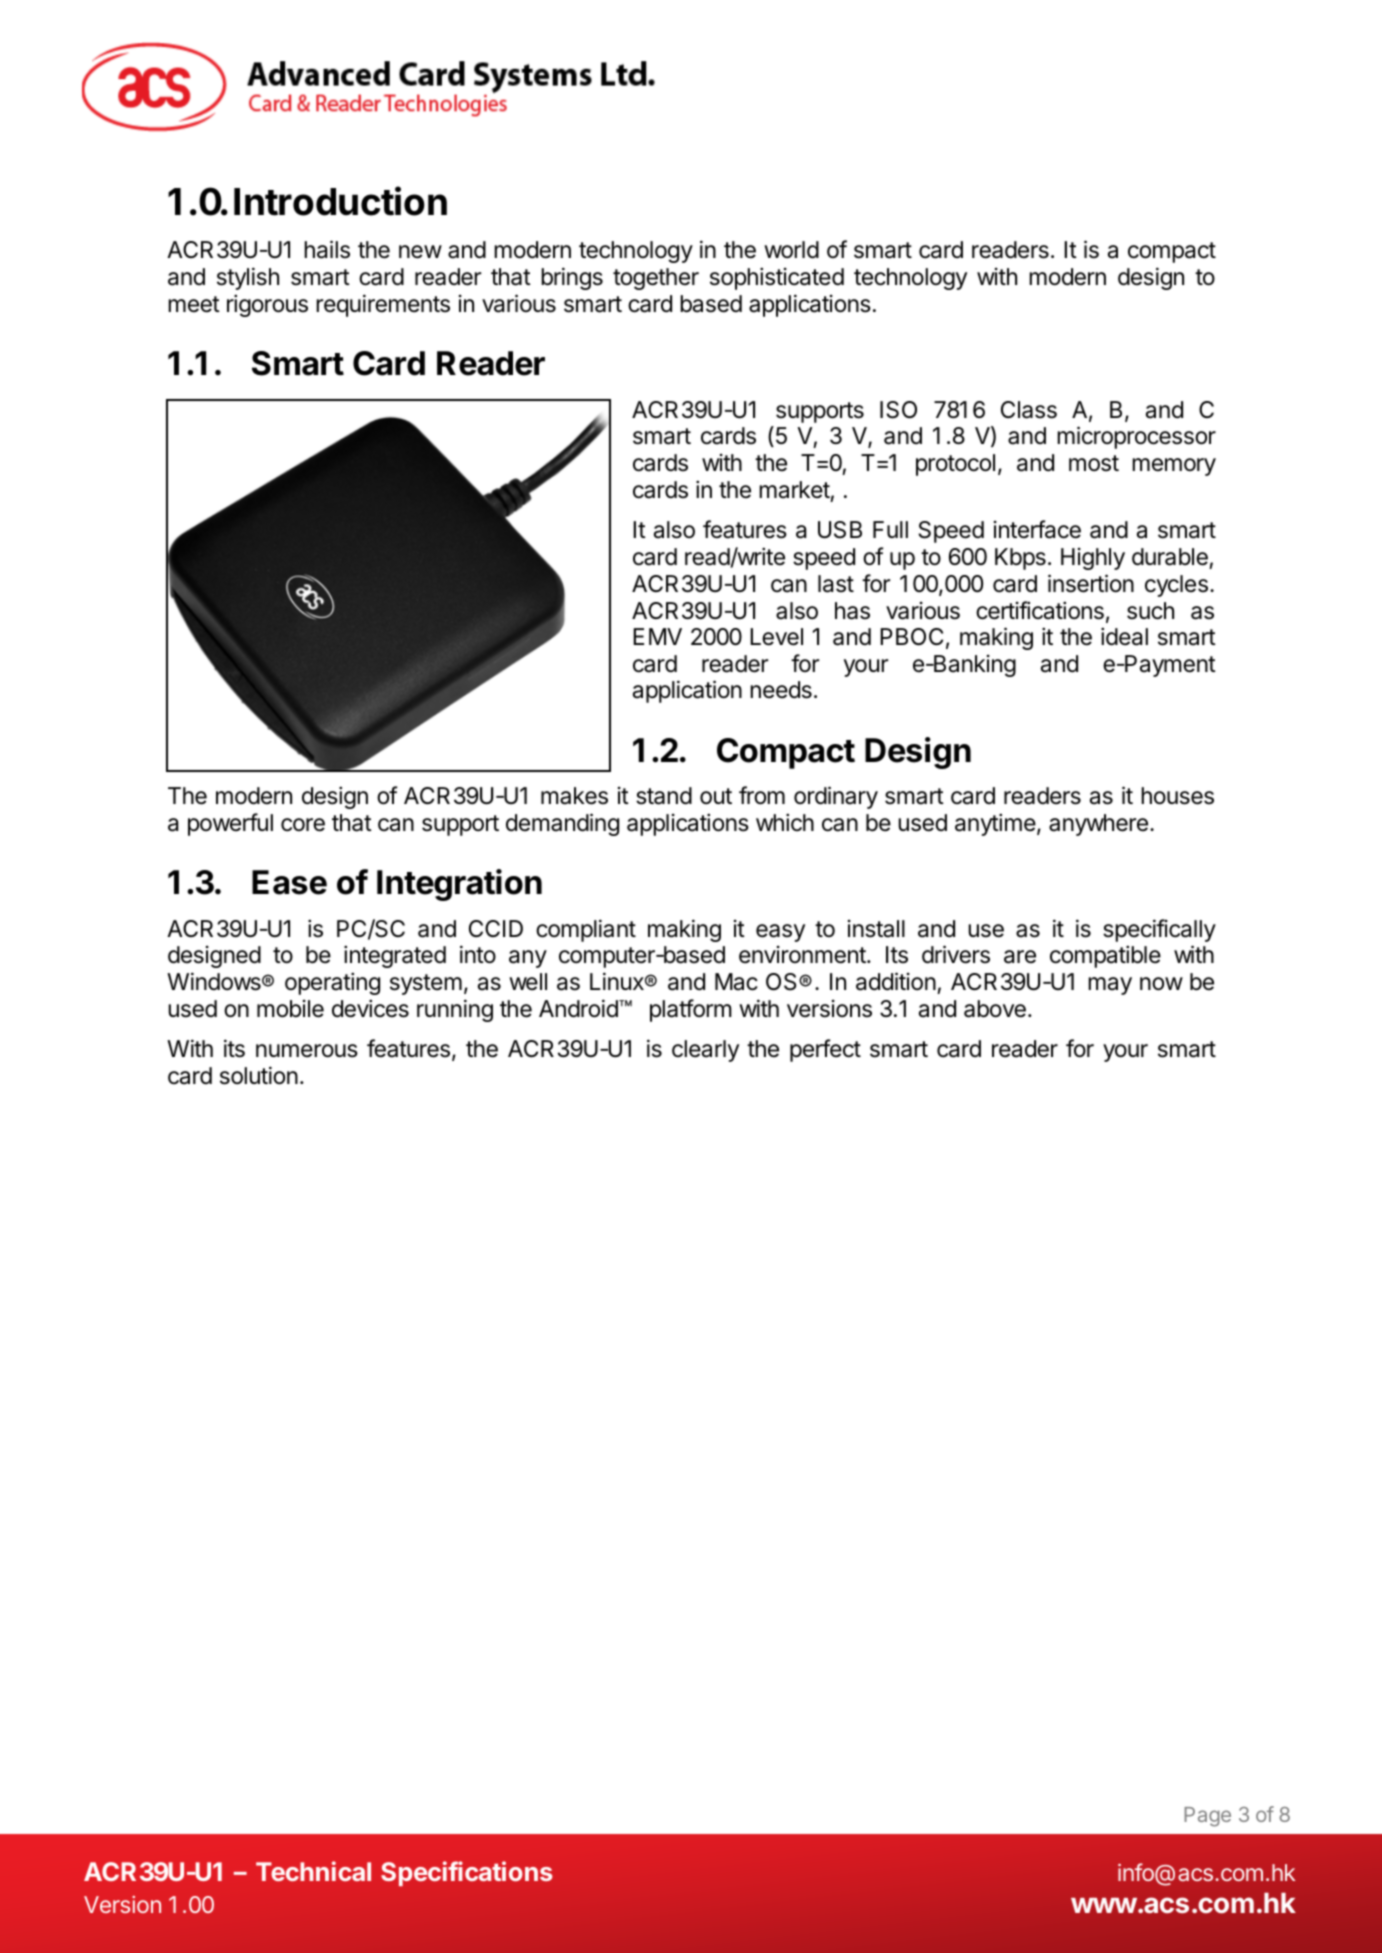 The height and width of the image is (1953, 1382). Describe the element at coordinates (1110, 986) in the image. I see `may` at that location.
